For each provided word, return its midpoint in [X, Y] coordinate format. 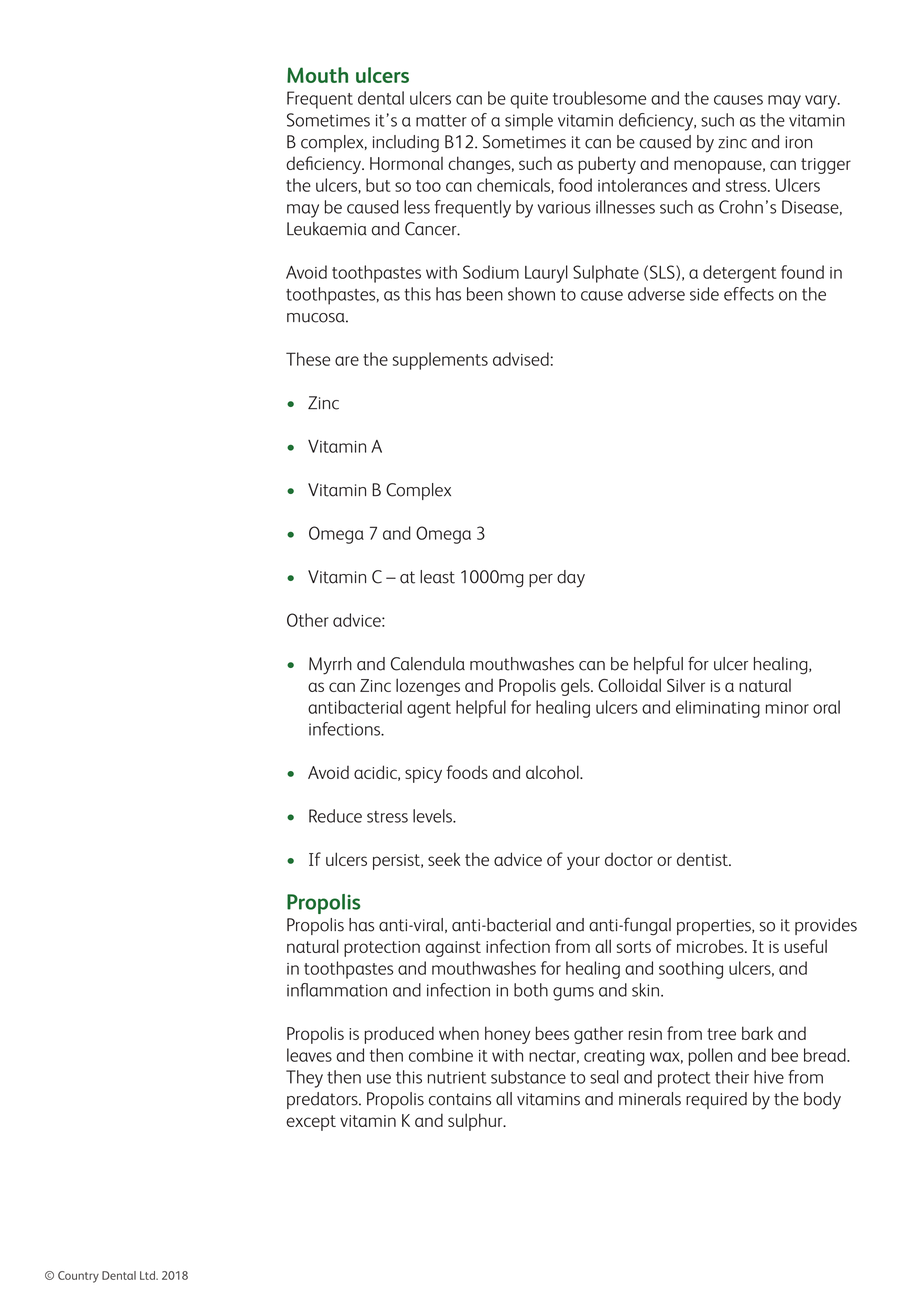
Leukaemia [327, 229]
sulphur [476, 1122]
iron [798, 142]
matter [441, 121]
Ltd [148, 1275]
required [716, 1100]
